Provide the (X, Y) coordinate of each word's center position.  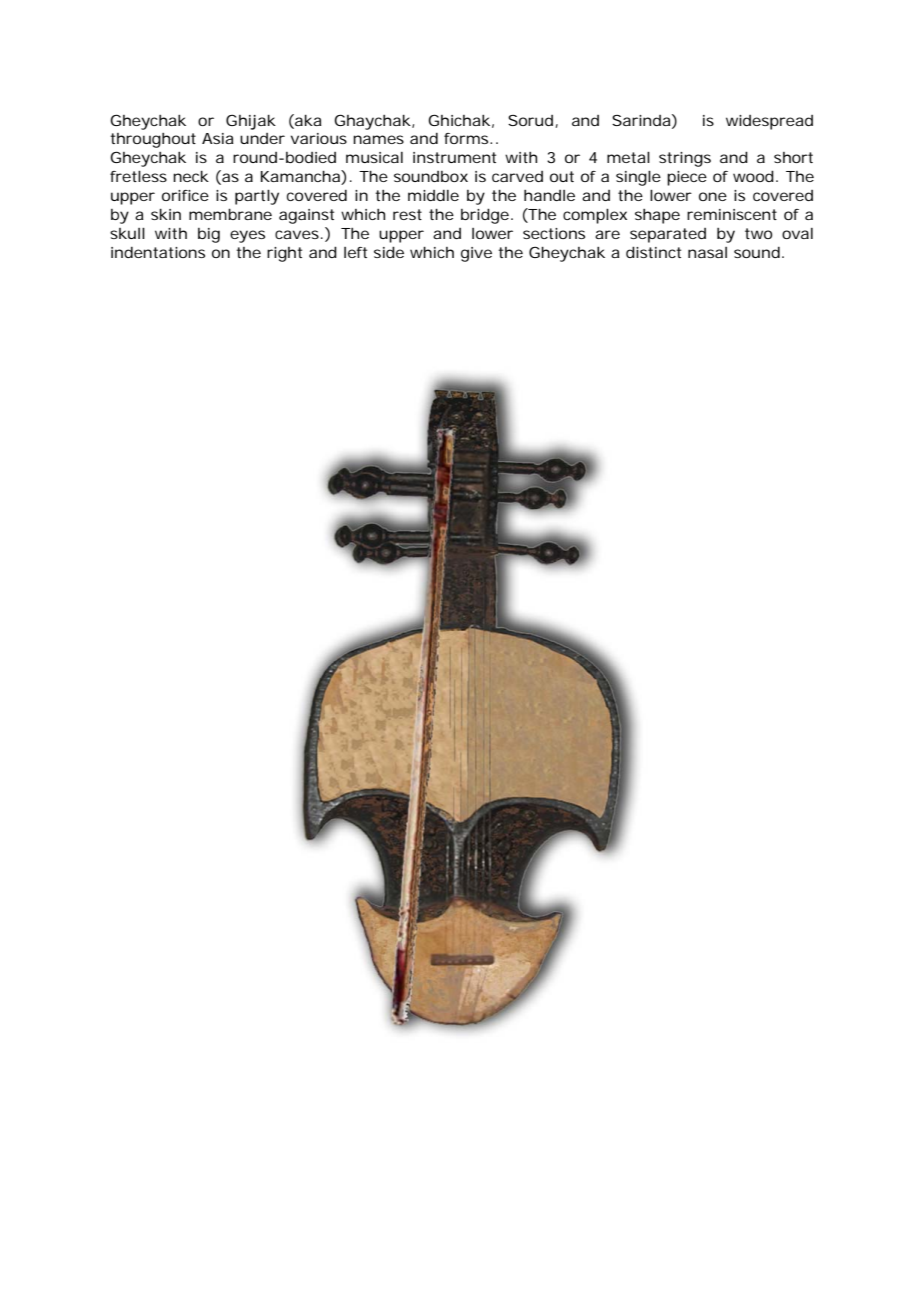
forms (467, 138)
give (476, 254)
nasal (707, 252)
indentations (158, 252)
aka (307, 121)
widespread (769, 122)
